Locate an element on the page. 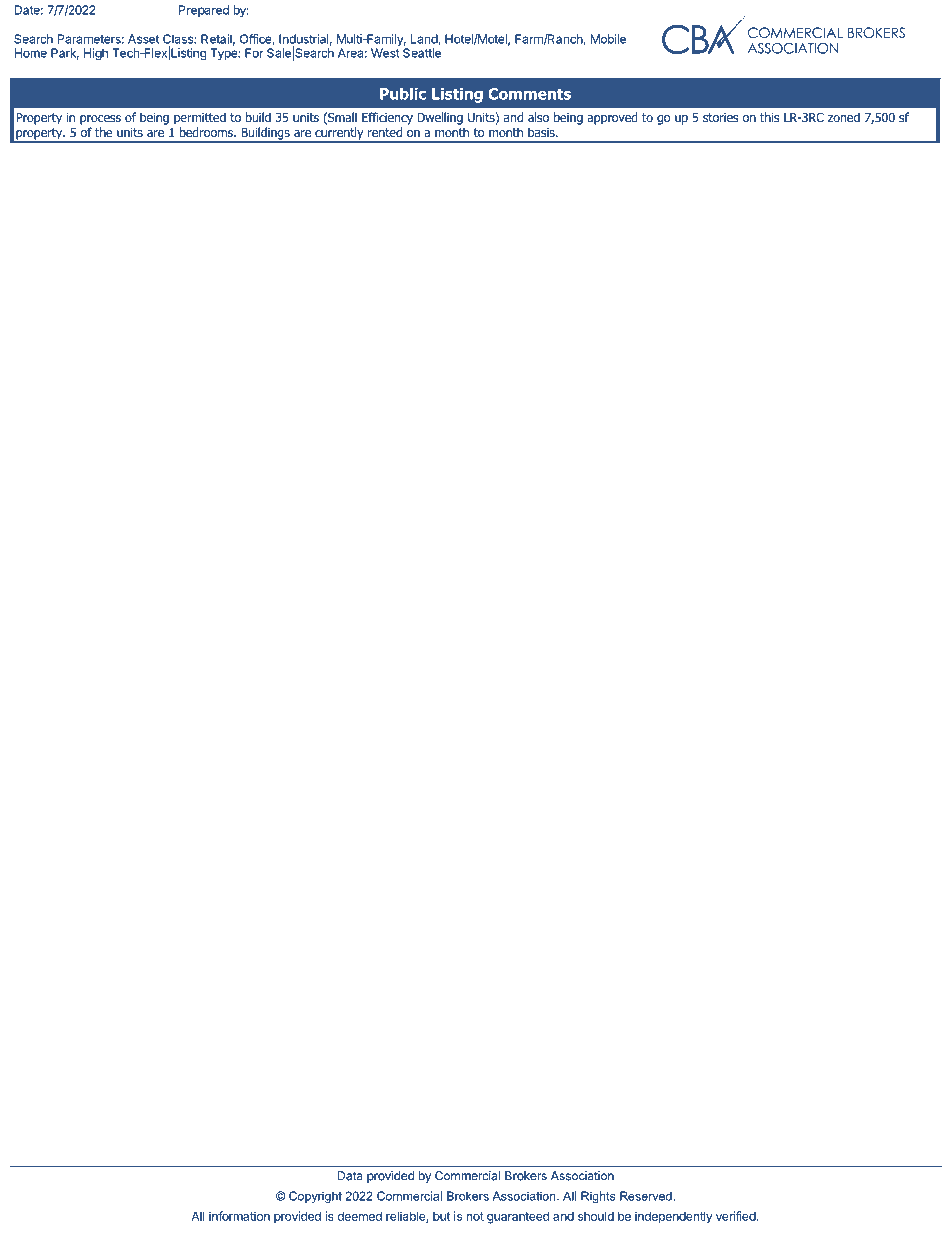  information is located at coordinates (239, 1216).
